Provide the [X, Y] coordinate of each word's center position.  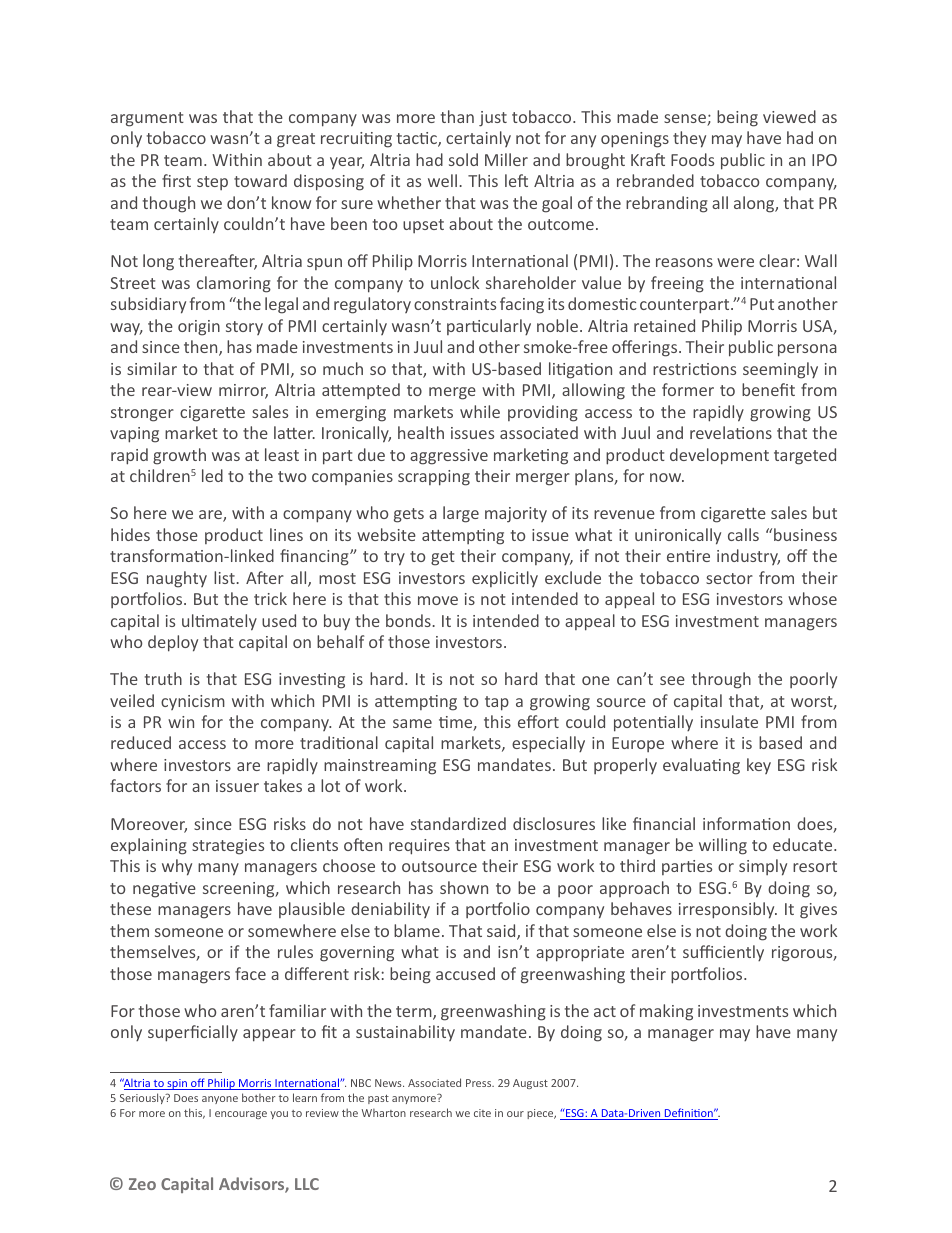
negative [164, 890]
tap [497, 703]
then [202, 348]
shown [464, 887]
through [721, 680]
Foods [692, 159]
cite [482, 1113]
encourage [241, 1115]
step [212, 183]
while [480, 411]
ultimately [219, 622]
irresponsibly [728, 910]
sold [463, 159]
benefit [768, 389]
